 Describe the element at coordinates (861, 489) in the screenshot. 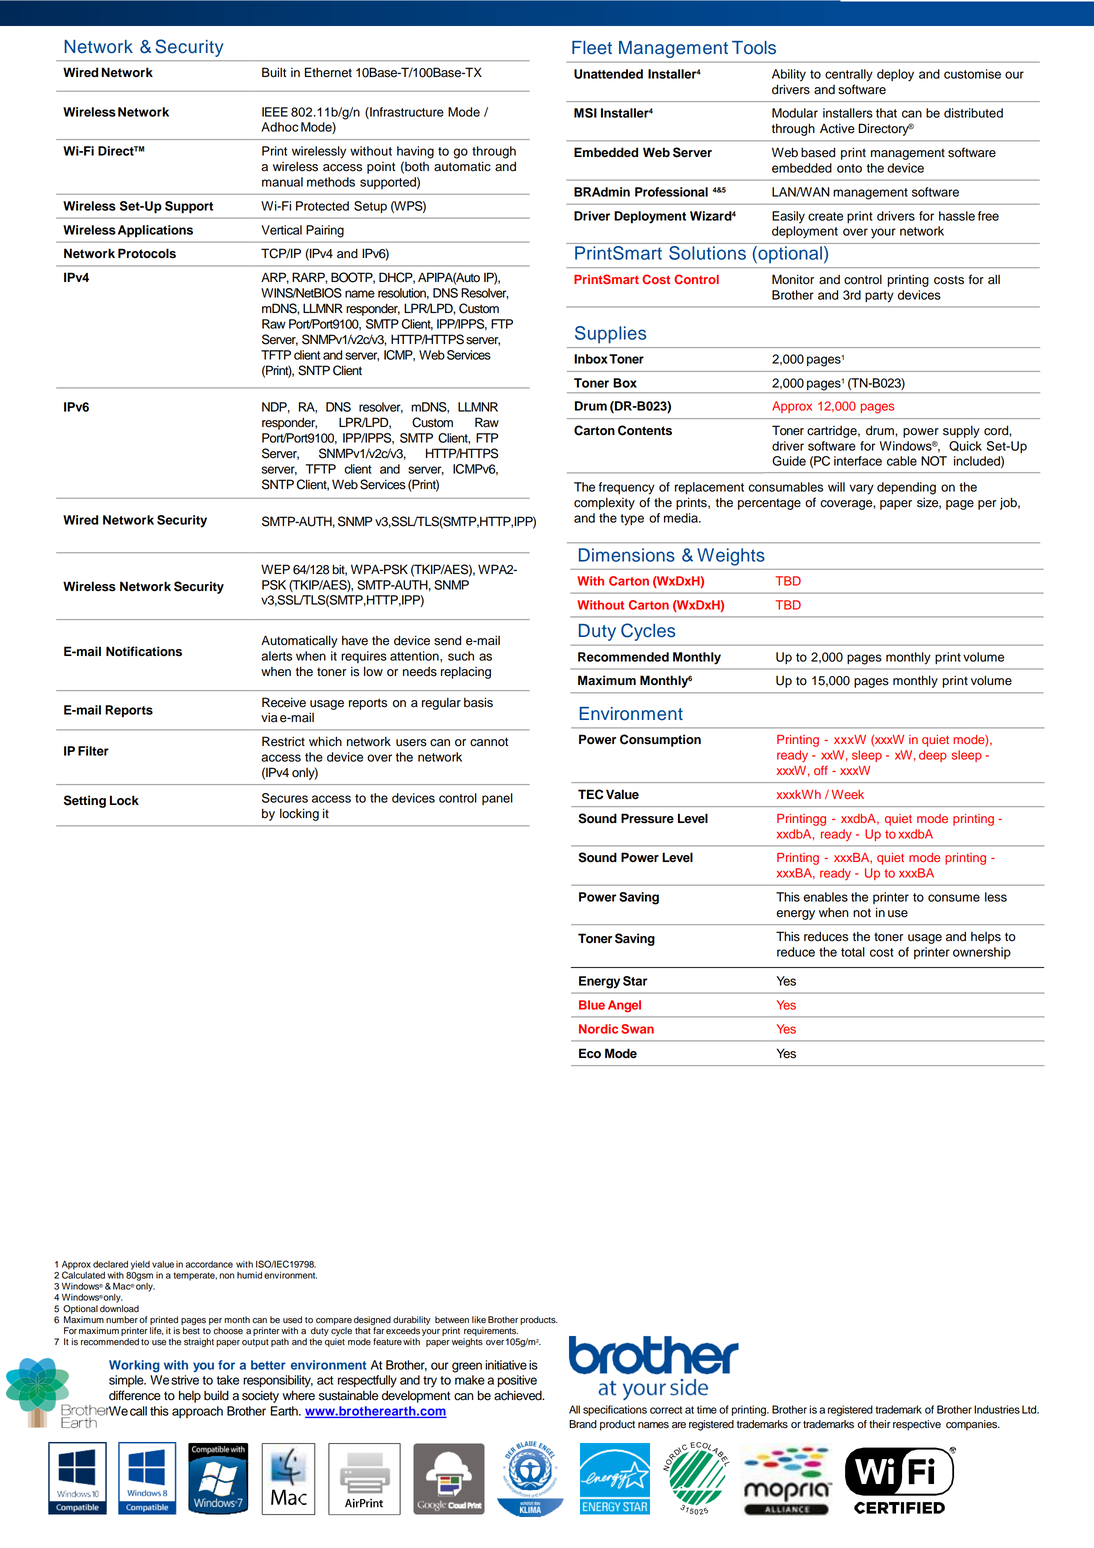

I see `vary` at that location.
